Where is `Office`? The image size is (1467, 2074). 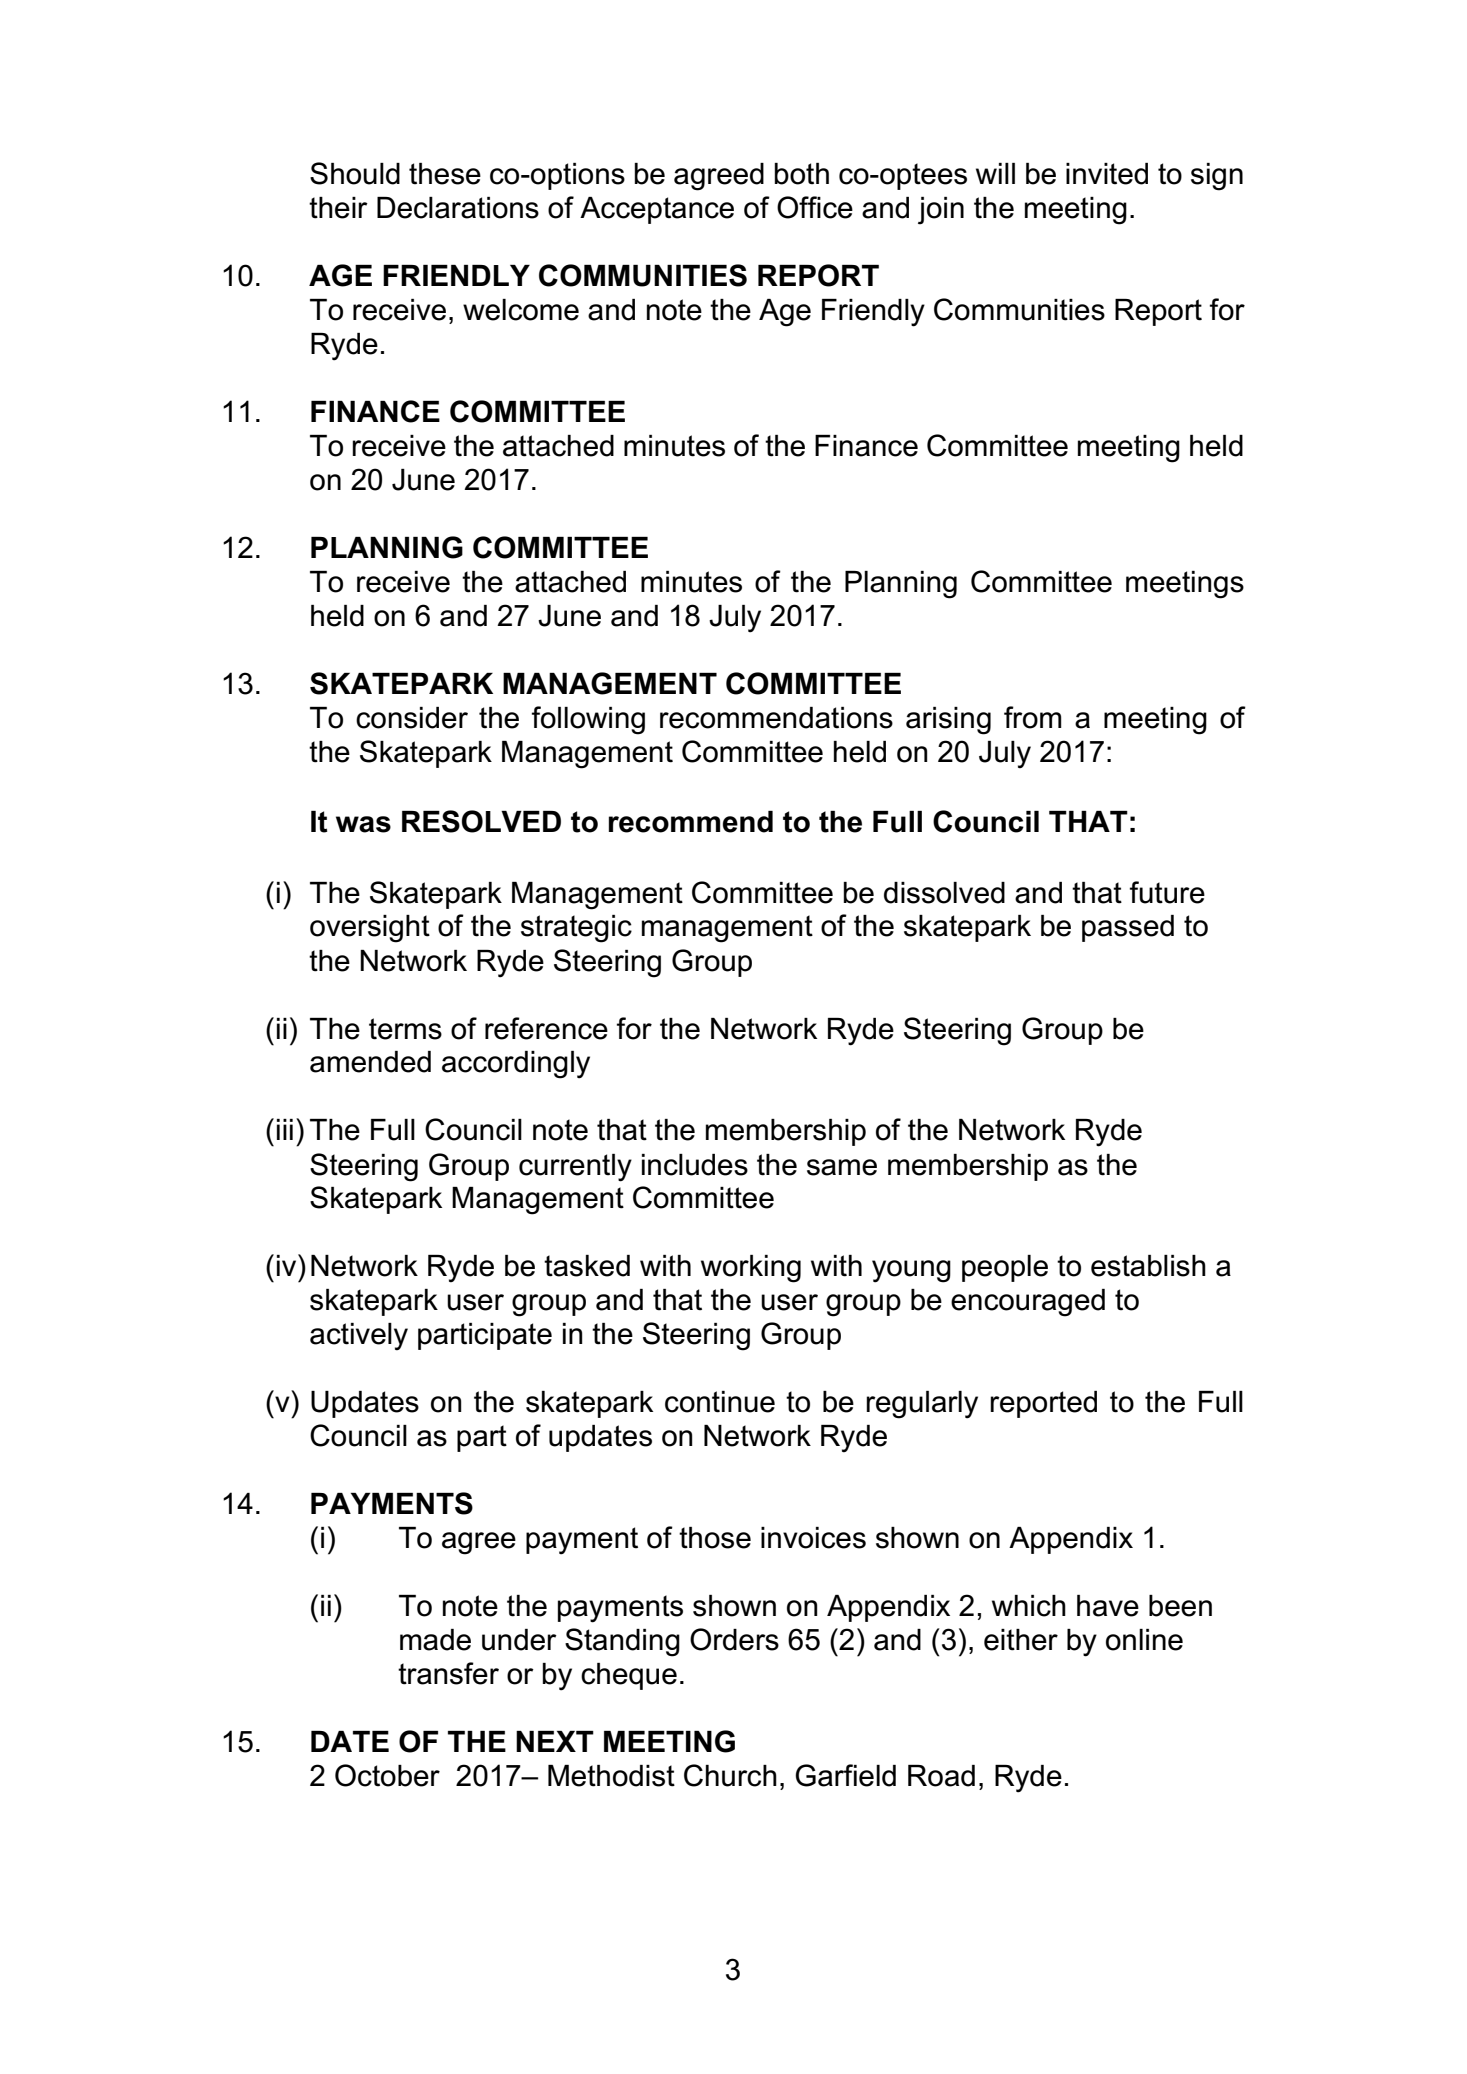 Office is located at coordinates (815, 207).
